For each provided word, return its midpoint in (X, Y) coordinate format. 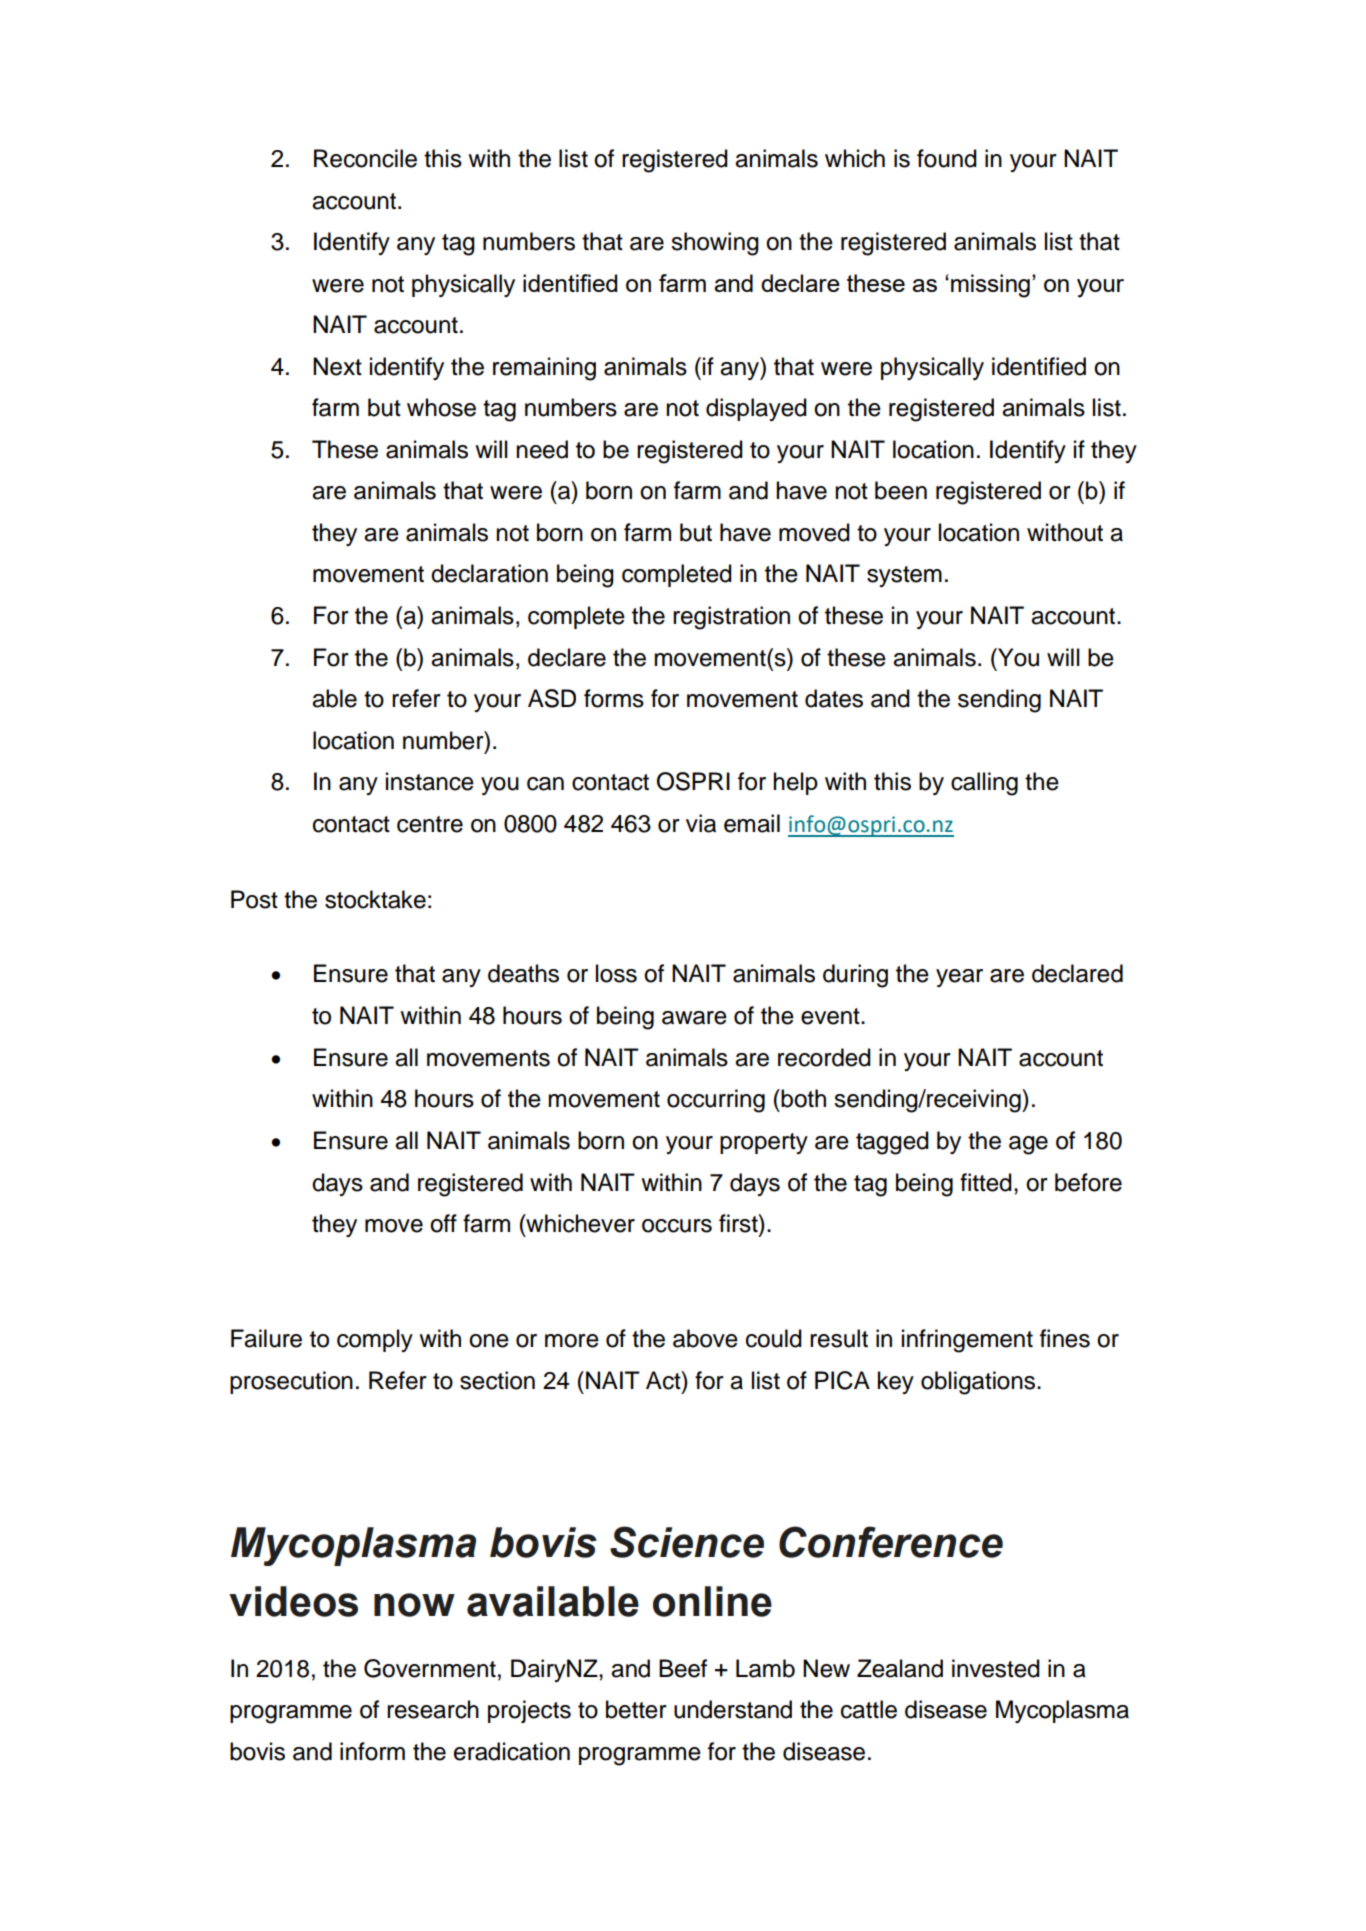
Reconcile (365, 158)
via (701, 823)
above (705, 1338)
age (1028, 1145)
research (433, 1709)
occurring (716, 1101)
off (443, 1223)
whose (441, 407)
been (901, 490)
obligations (979, 1383)
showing (715, 244)
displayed (756, 409)
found (947, 158)
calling (984, 784)
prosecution (291, 1382)
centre (430, 824)
